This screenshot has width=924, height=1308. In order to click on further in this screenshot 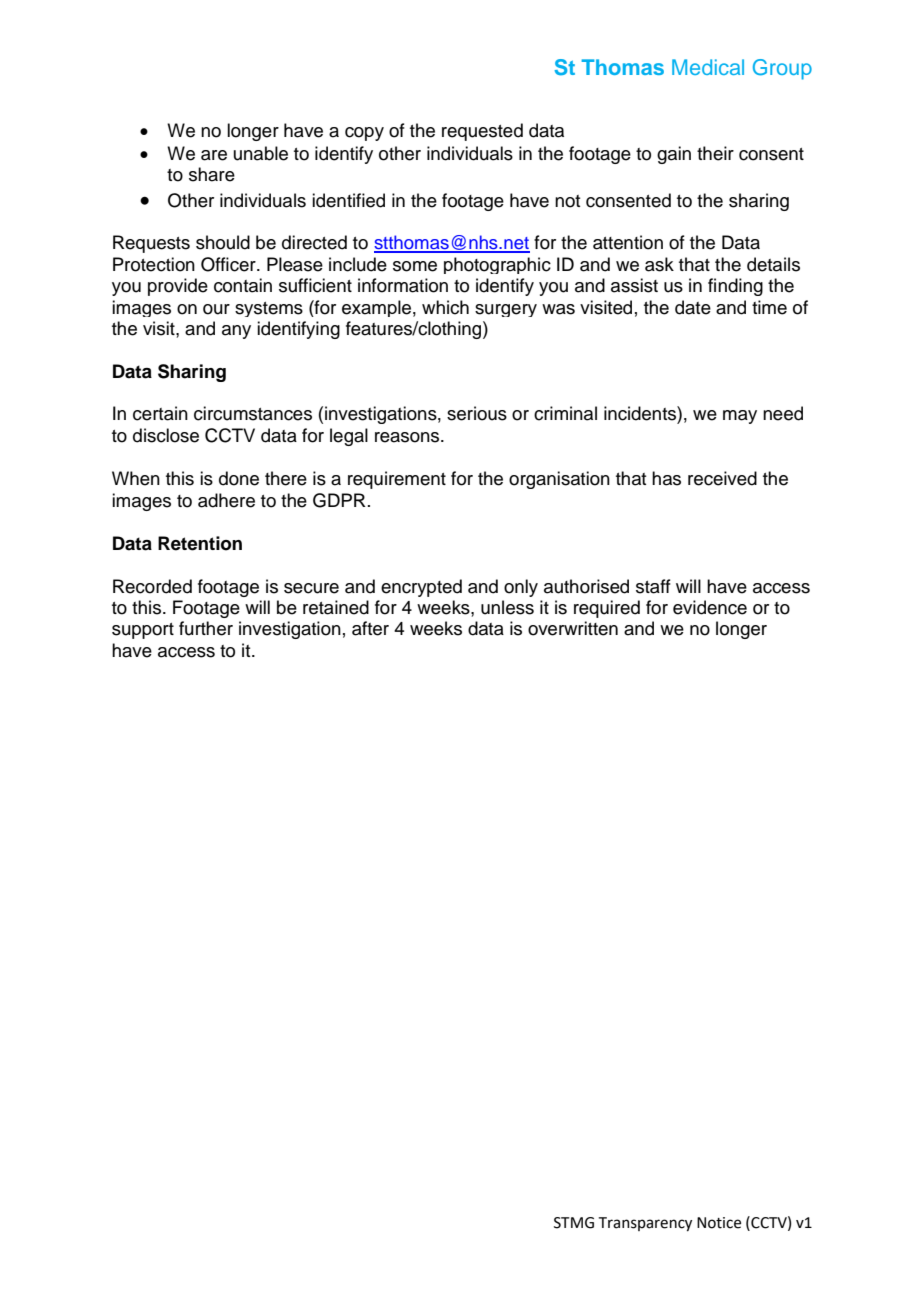, I will do `click(206, 628)`.
